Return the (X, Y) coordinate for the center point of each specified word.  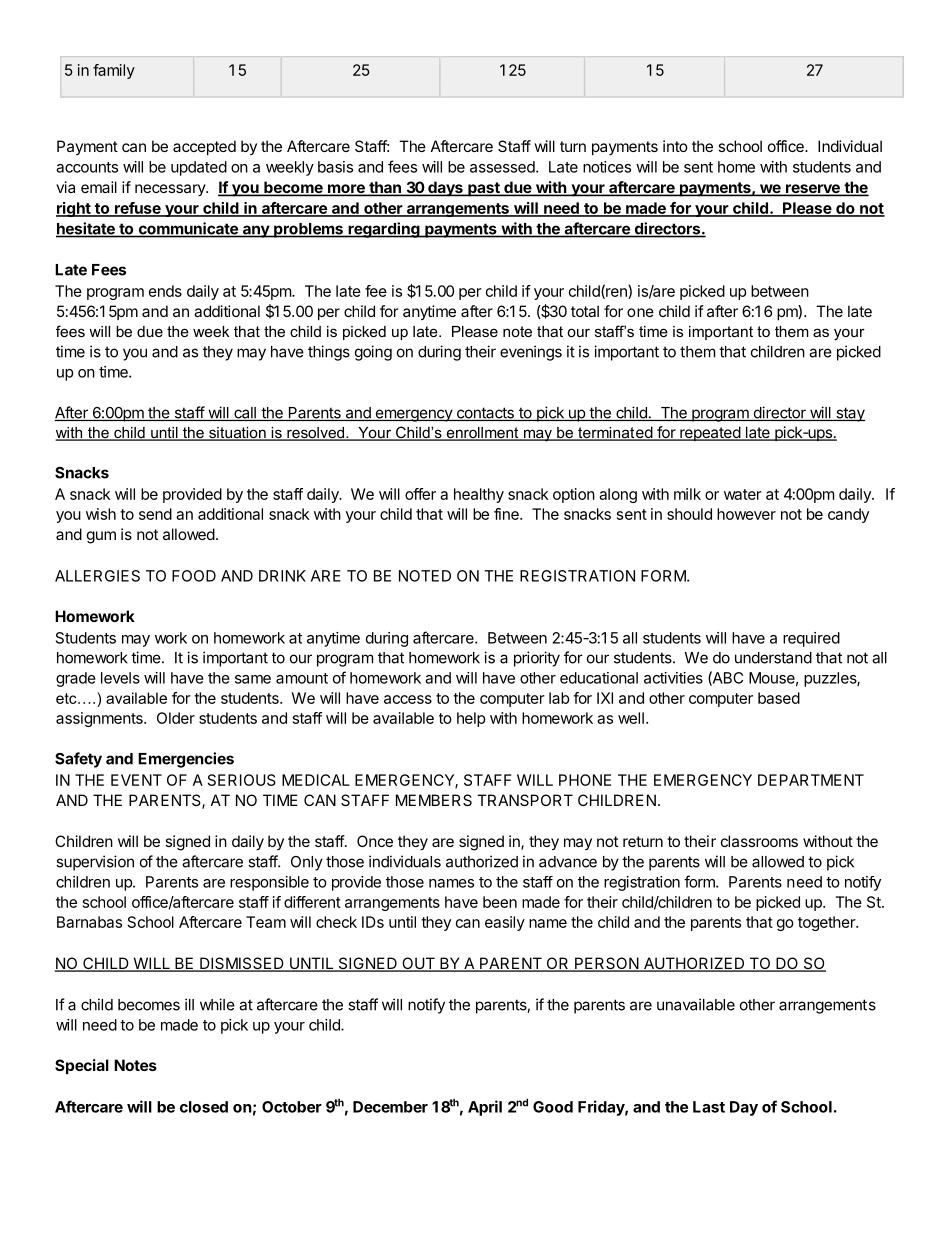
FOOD (194, 576)
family (114, 71)
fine (507, 514)
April (485, 1108)
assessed (502, 167)
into (675, 146)
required (811, 639)
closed (204, 1107)
